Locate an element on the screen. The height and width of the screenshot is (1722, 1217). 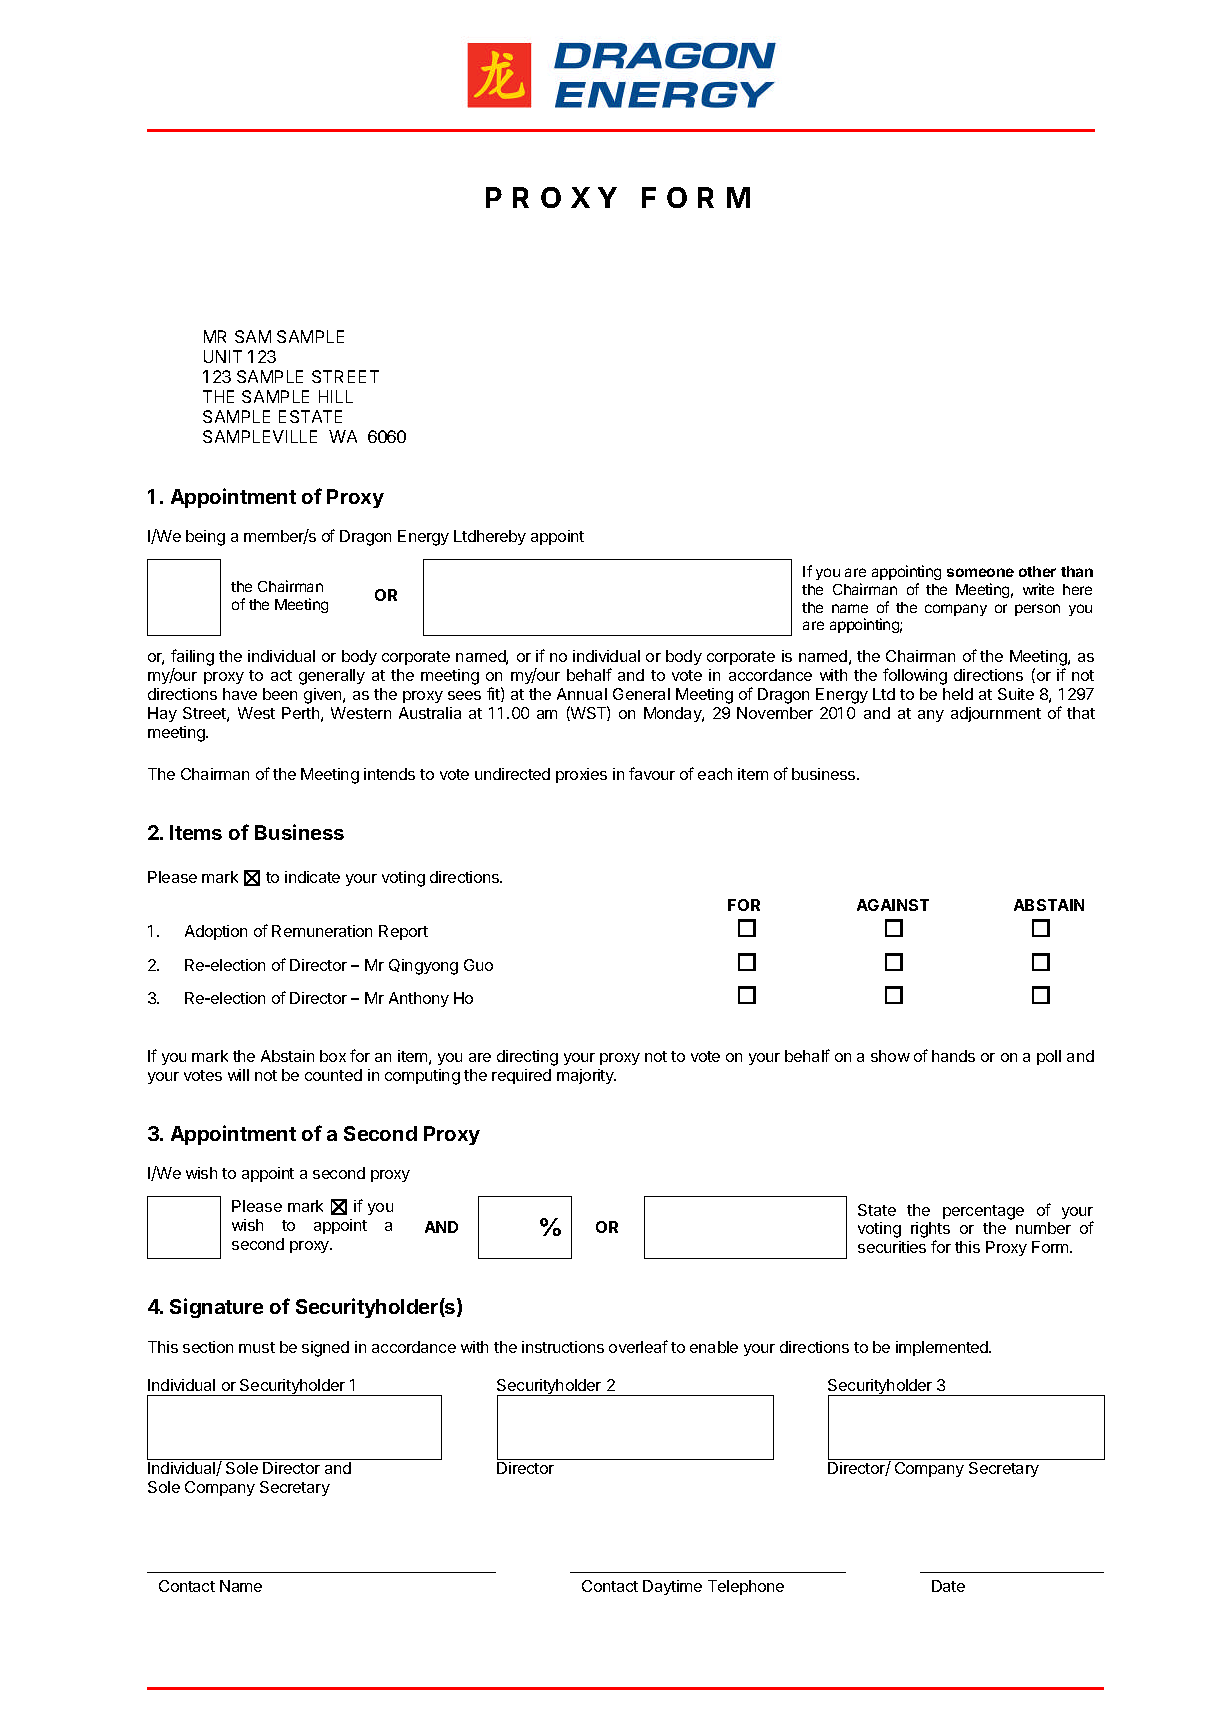
Remuneration is located at coordinates (322, 931).
